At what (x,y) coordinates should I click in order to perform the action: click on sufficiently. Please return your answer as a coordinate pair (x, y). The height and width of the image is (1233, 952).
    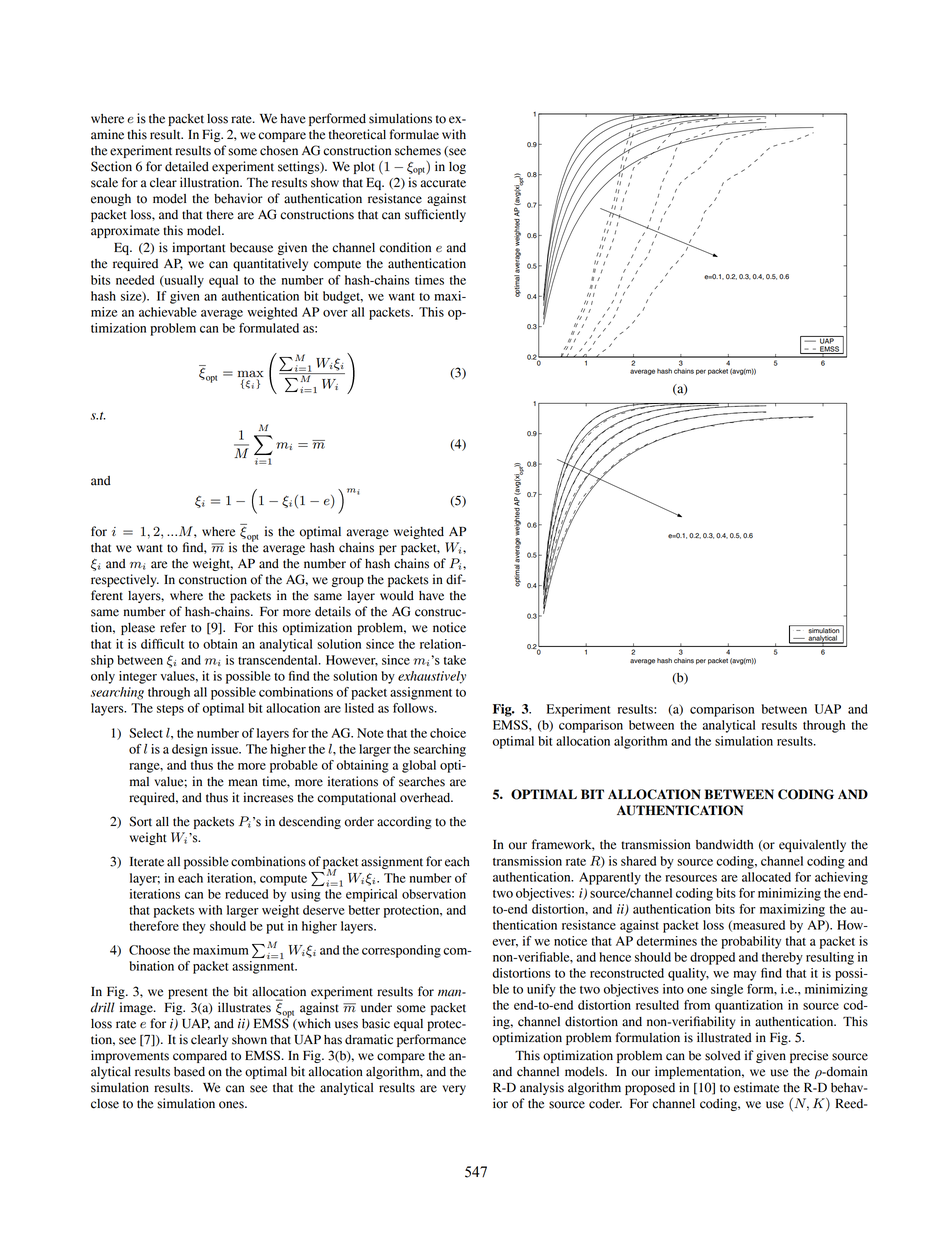
    Looking at the image, I should click on (435, 215).
